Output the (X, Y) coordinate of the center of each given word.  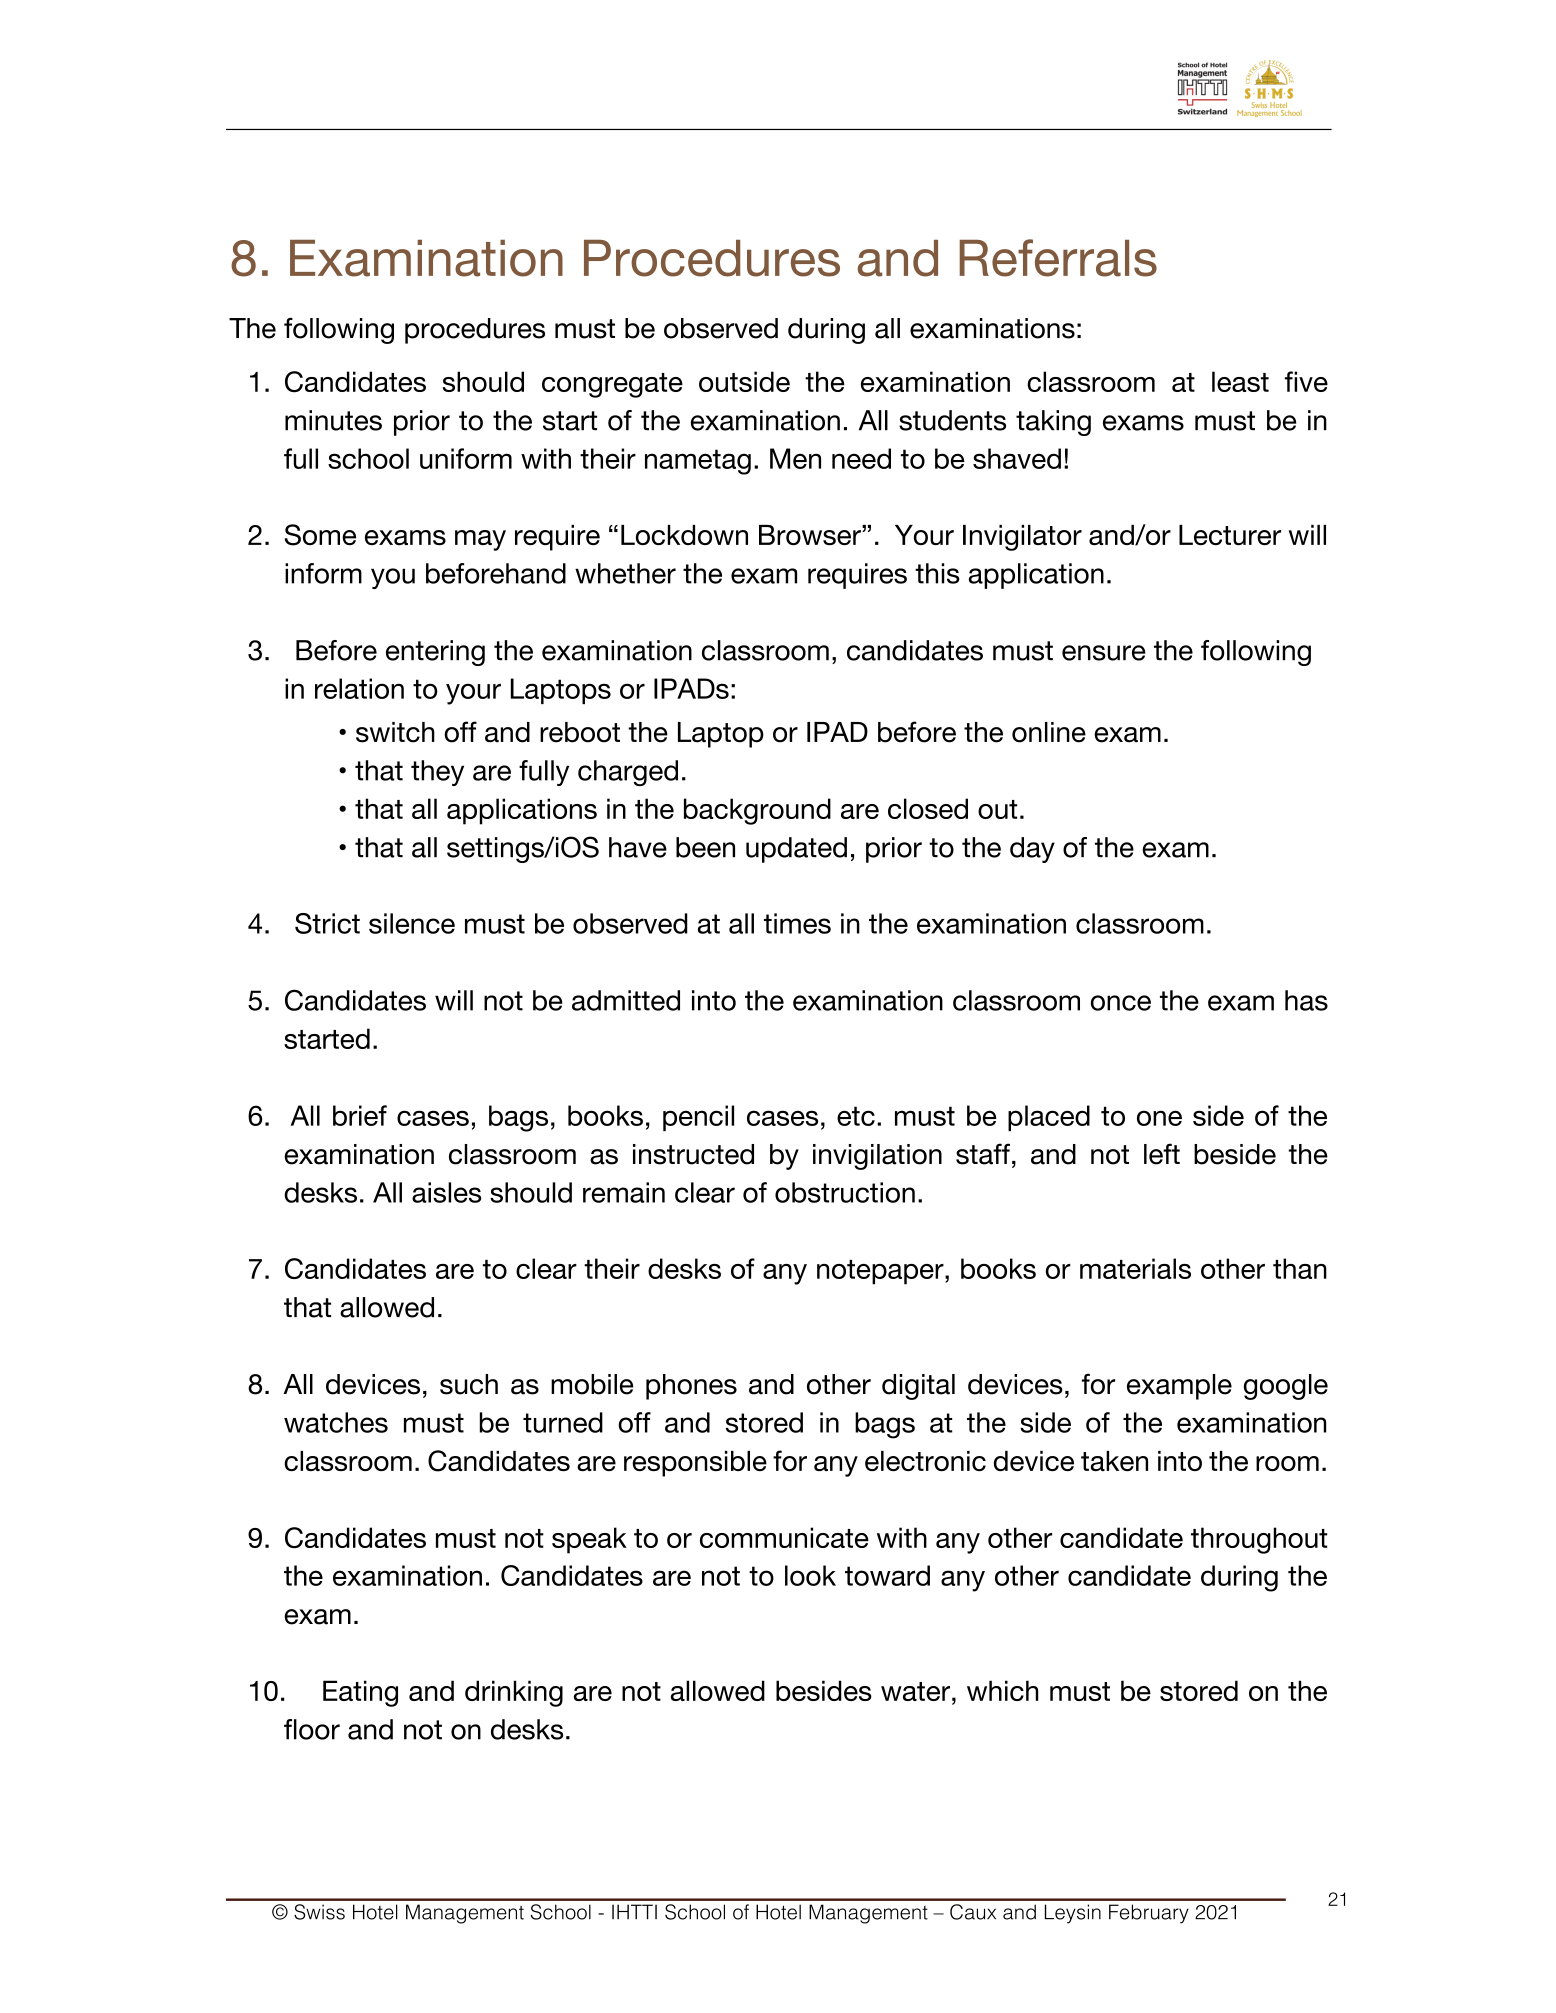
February (1149, 1914)
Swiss (319, 1912)
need (861, 458)
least (1240, 381)
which (1002, 1690)
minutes (333, 420)
